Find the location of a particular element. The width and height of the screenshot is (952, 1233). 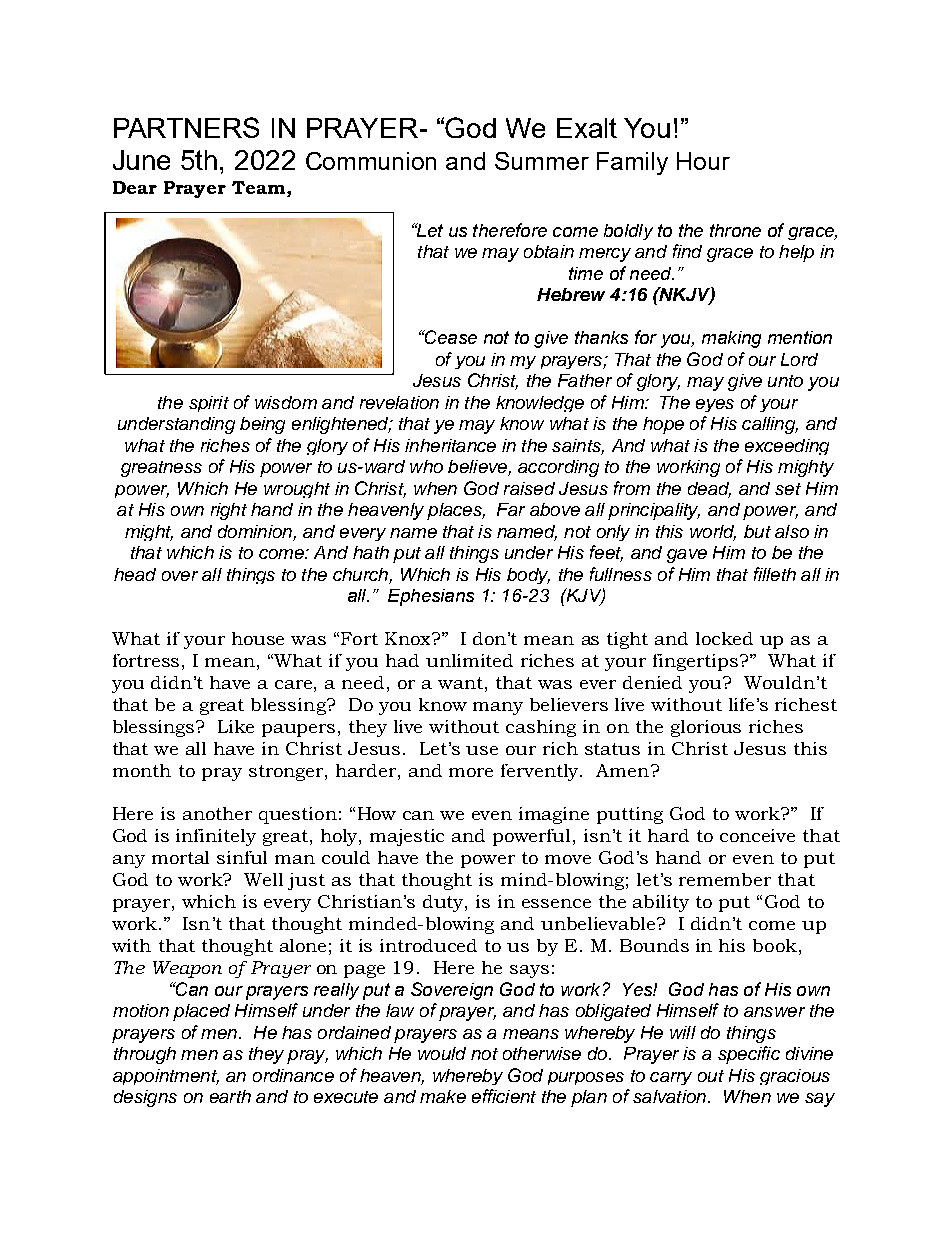

Summer is located at coordinates (542, 161).
